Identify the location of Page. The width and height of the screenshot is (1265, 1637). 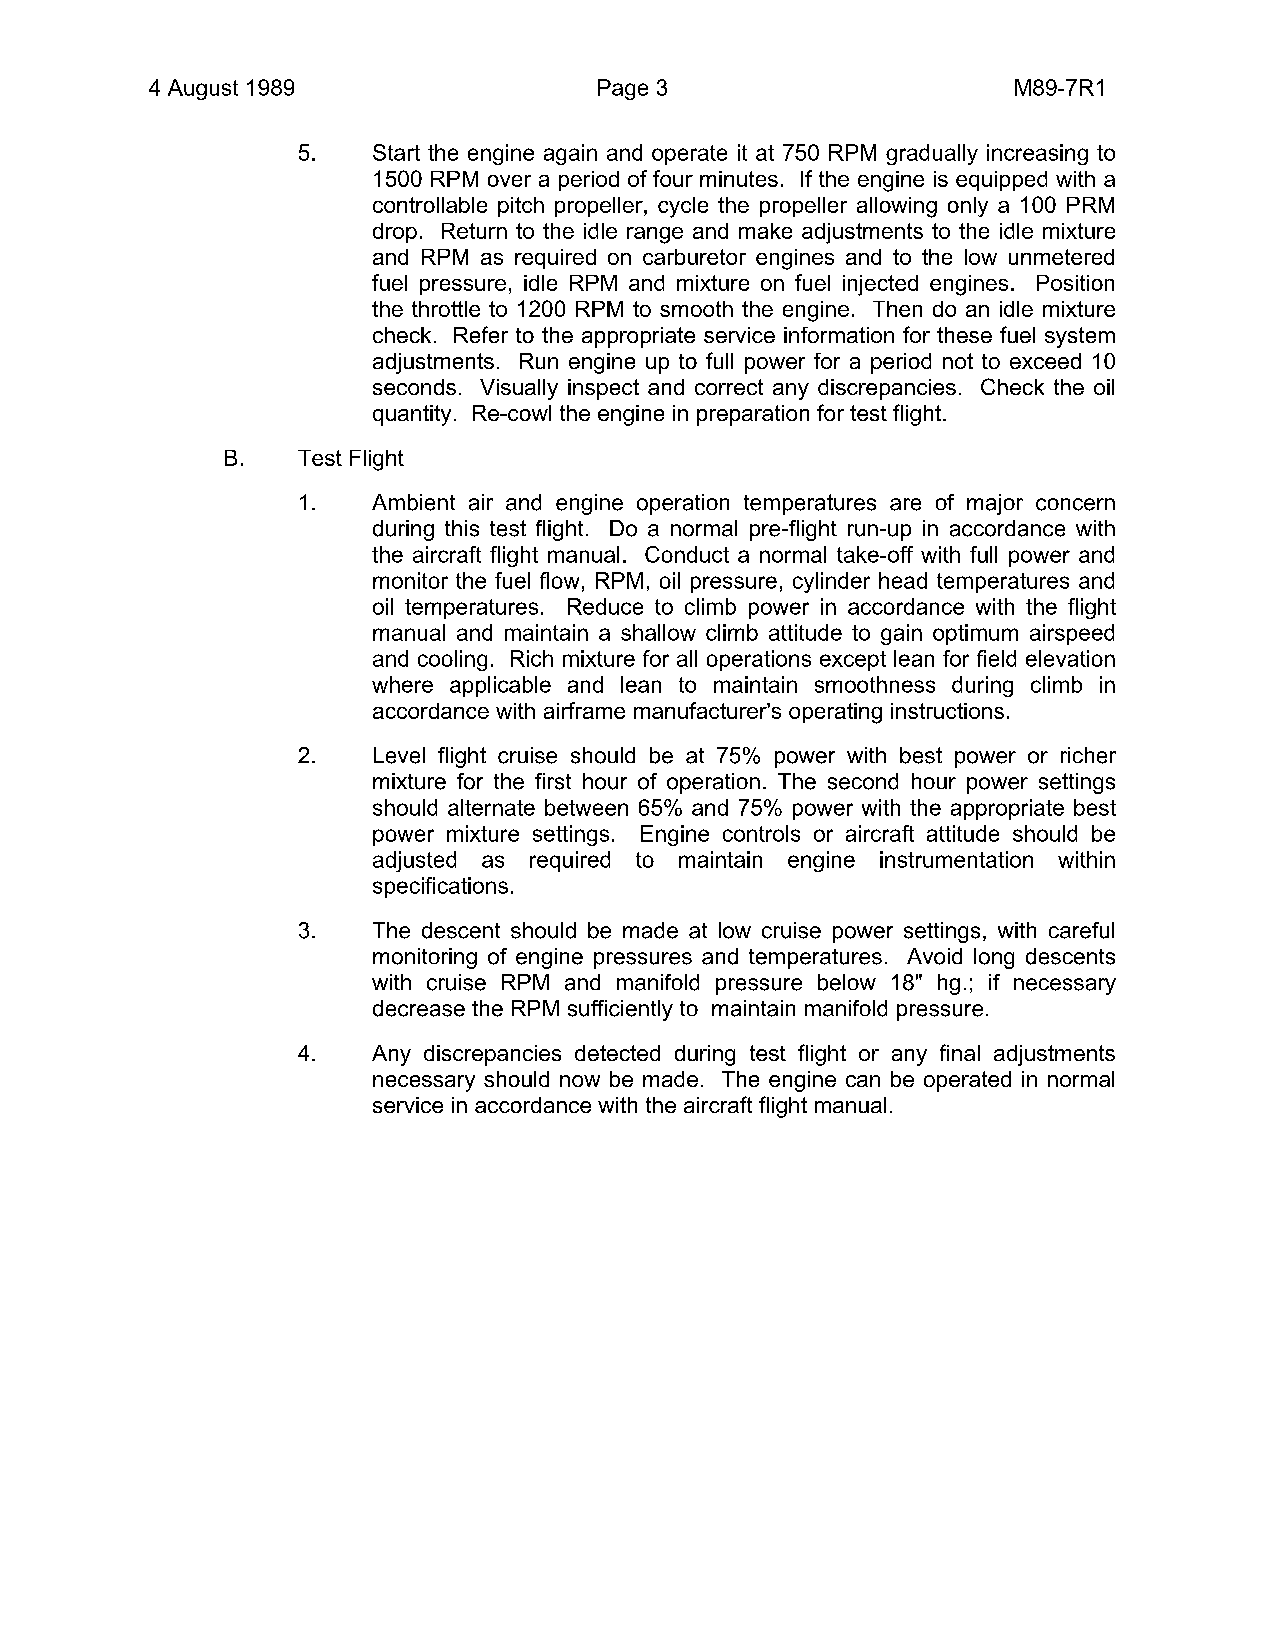
(623, 89).
